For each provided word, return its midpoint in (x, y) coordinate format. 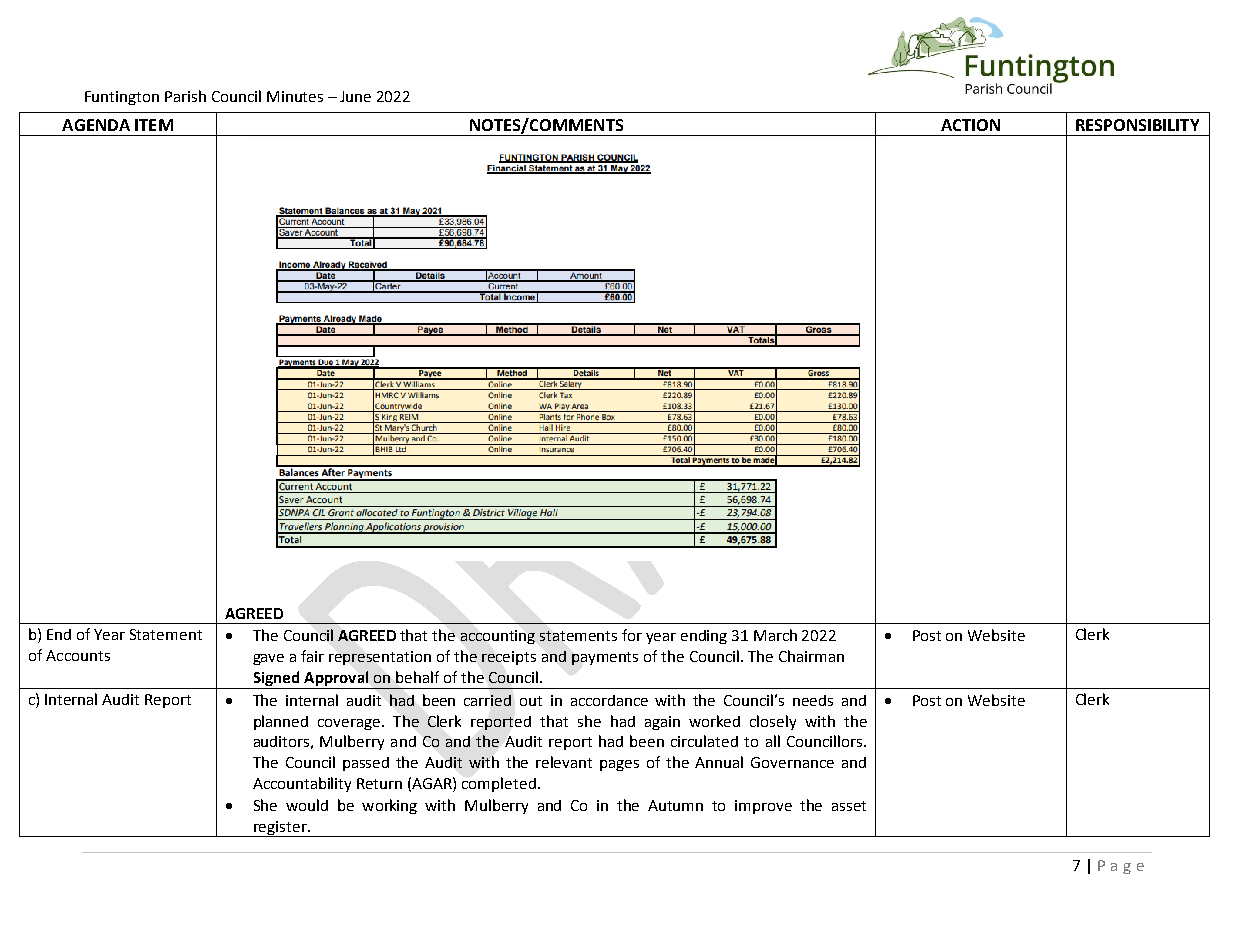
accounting (498, 637)
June (355, 96)
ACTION (970, 125)
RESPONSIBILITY (1137, 125)
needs (813, 700)
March (775, 635)
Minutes (295, 96)
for (632, 635)
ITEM (154, 125)
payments (605, 658)
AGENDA (96, 125)
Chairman (811, 656)
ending (704, 637)
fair (312, 656)
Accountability (302, 784)
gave (268, 659)
